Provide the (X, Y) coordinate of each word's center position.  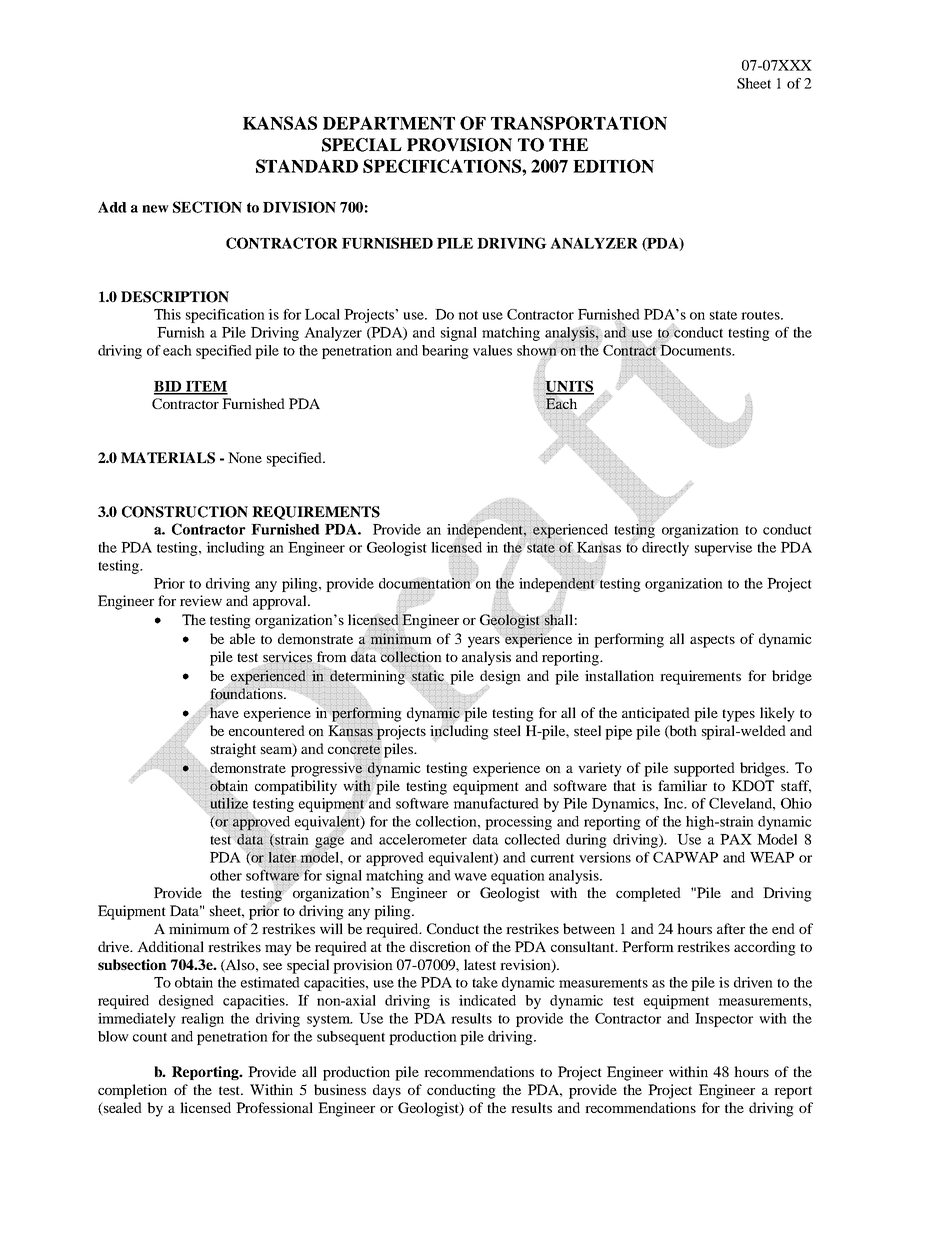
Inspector (724, 1020)
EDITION (613, 166)
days (387, 1091)
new (155, 209)
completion (132, 1091)
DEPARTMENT (389, 123)
